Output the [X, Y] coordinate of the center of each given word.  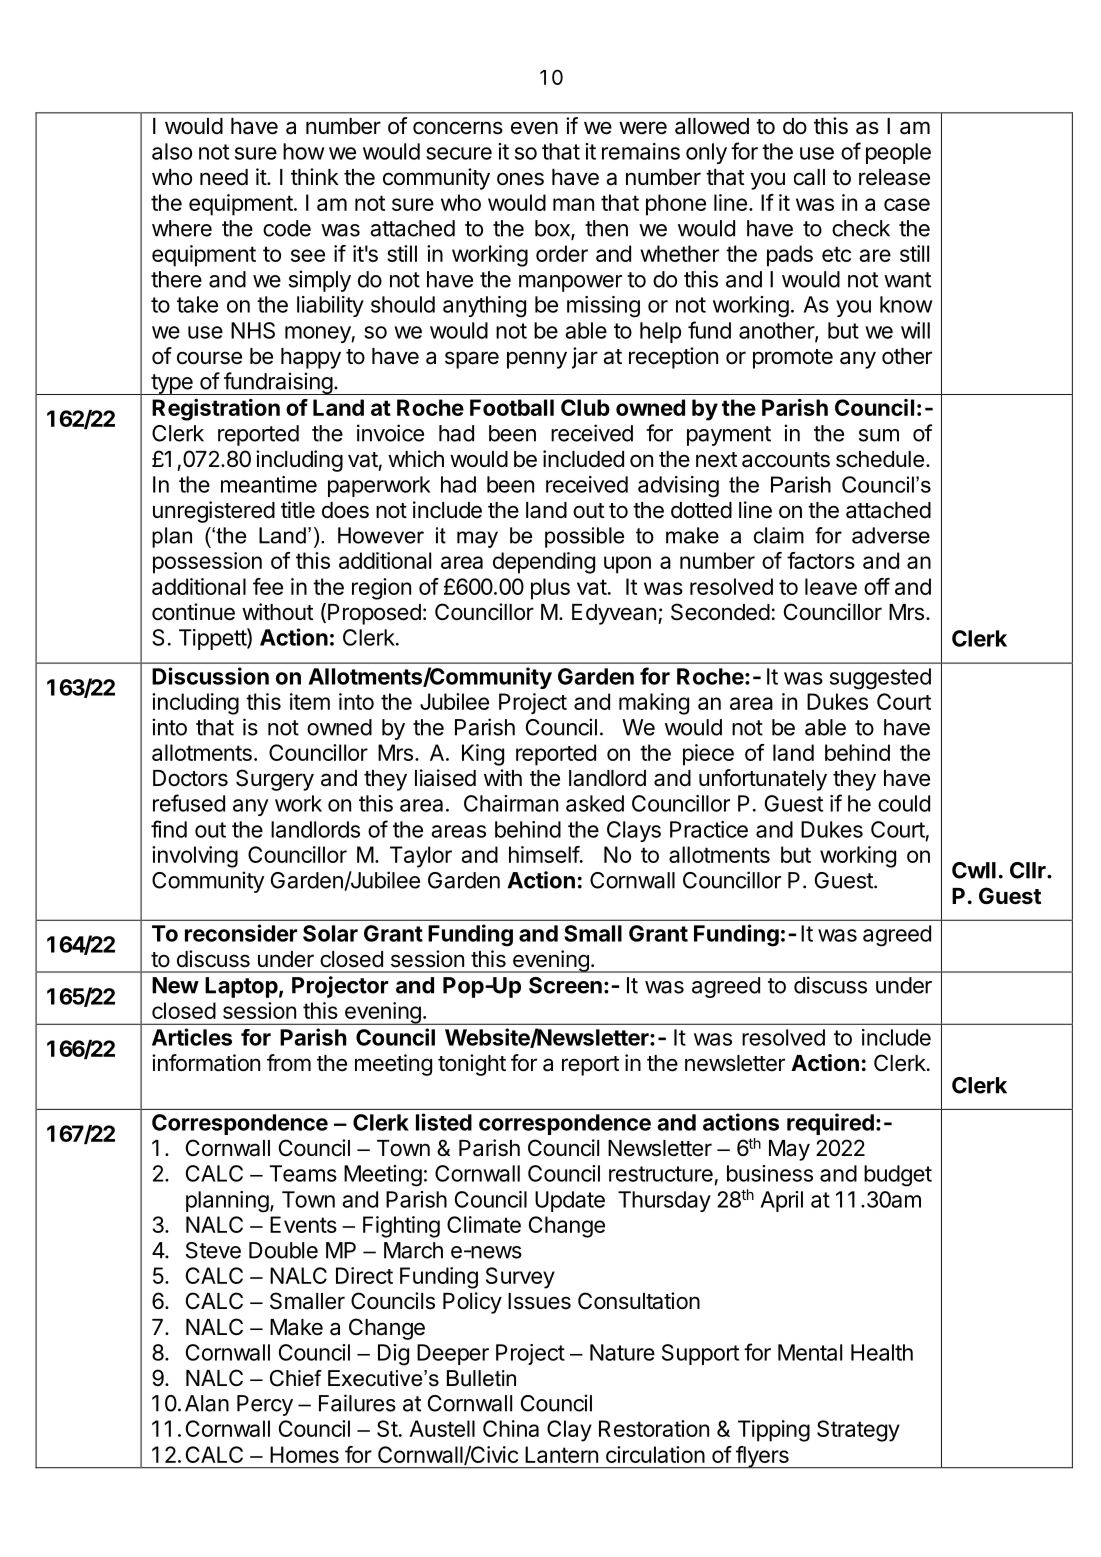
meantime [269, 484]
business [770, 1173]
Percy [265, 1405]
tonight [472, 1065]
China [511, 1428]
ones [520, 179]
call [809, 177]
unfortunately [763, 780]
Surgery [275, 780]
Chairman [511, 803]
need [224, 177]
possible [584, 537]
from [289, 1062]
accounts [786, 460]
